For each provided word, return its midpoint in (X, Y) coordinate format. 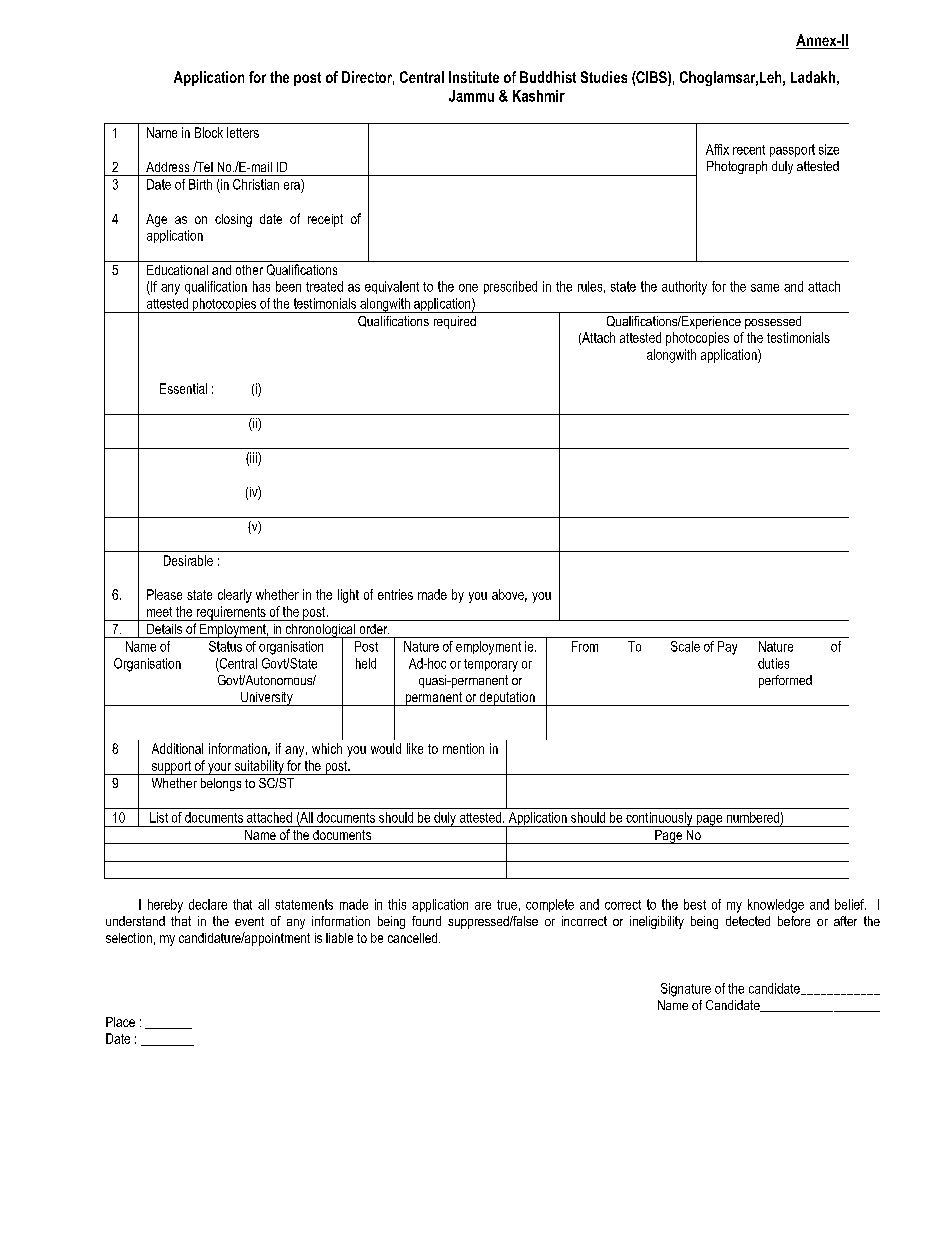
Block (209, 132)
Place (120, 1022)
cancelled (412, 938)
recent (749, 150)
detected (748, 921)
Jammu (471, 96)
